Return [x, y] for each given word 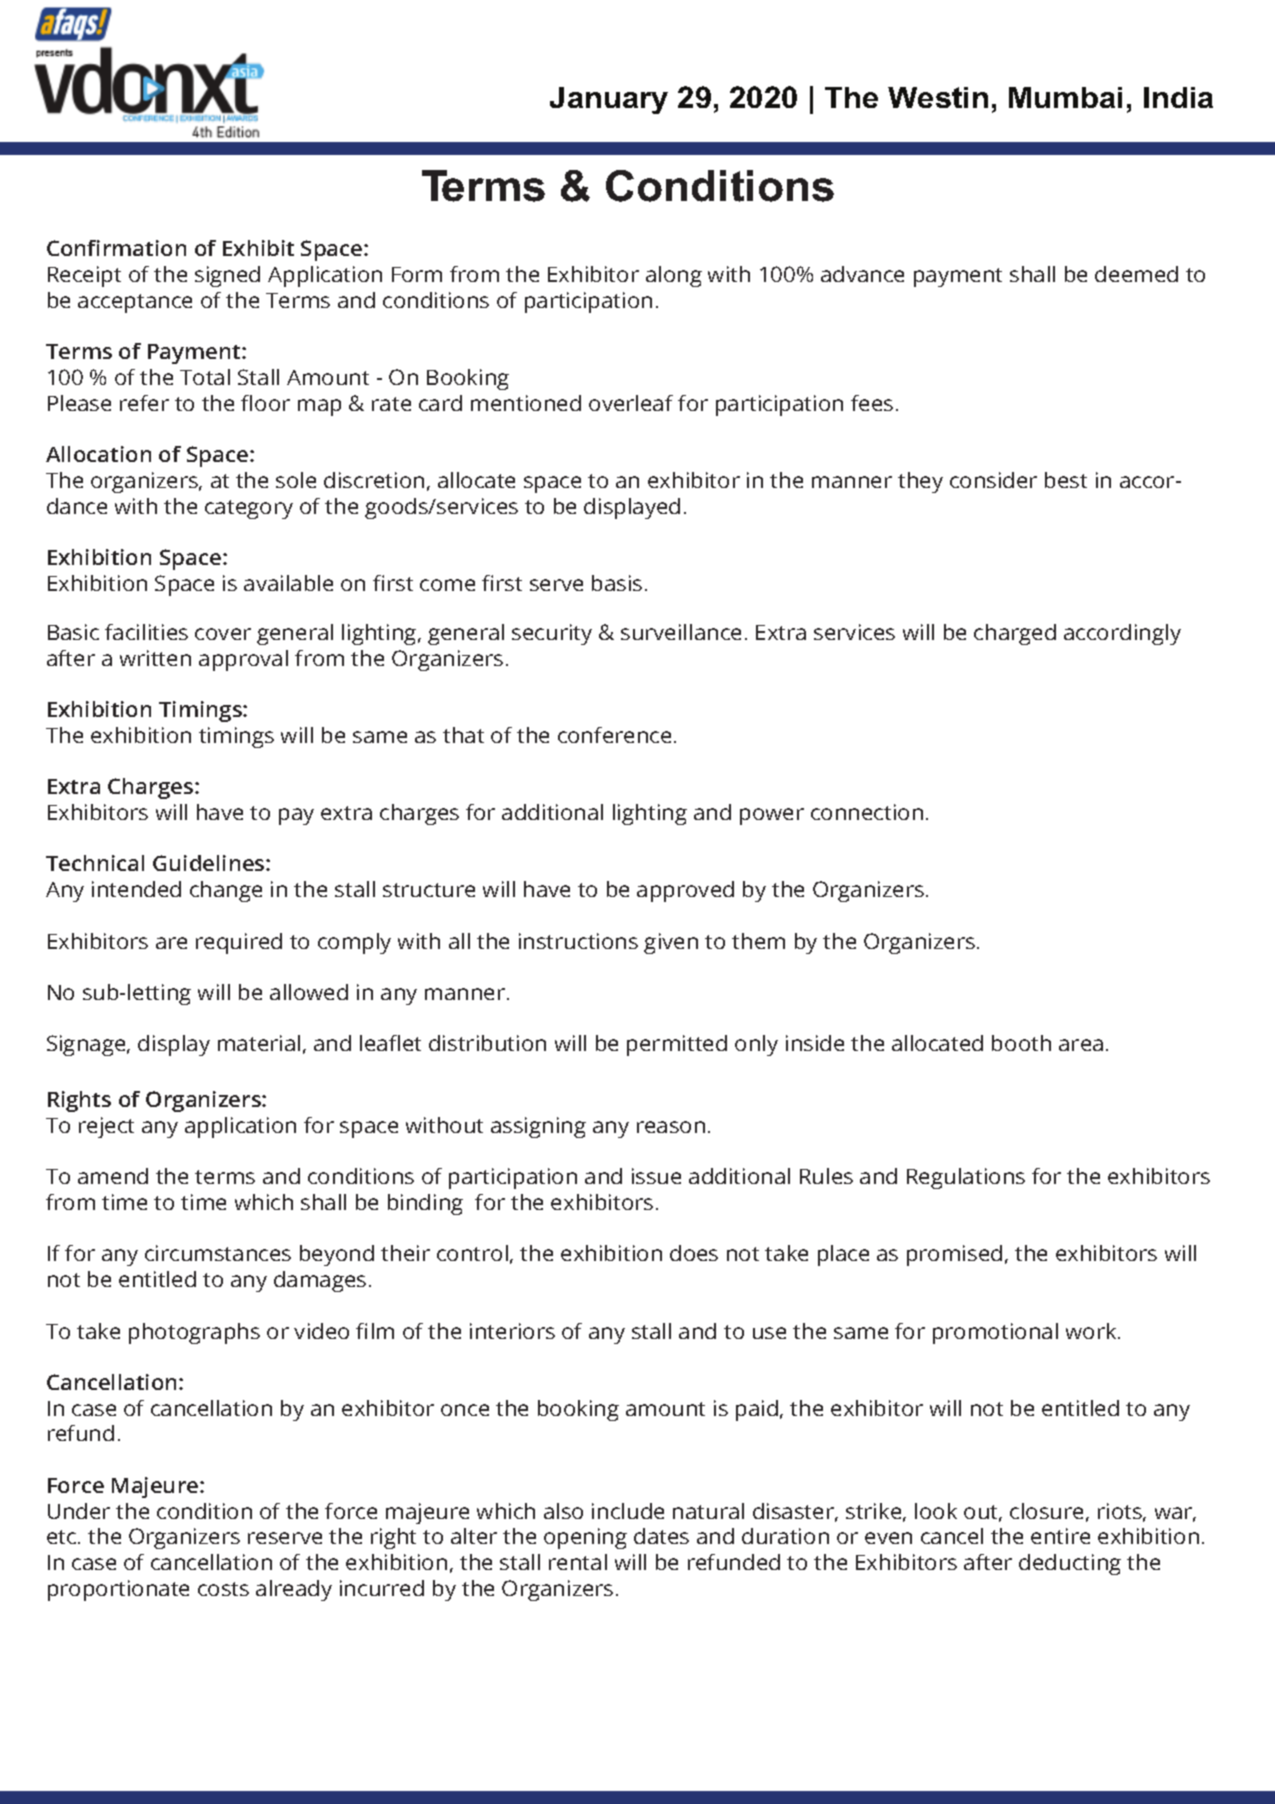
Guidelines [210, 863]
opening [585, 1538]
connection [867, 812]
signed [227, 276]
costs [223, 1589]
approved [685, 891]
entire [1060, 1536]
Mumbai [1065, 97]
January [609, 100]
